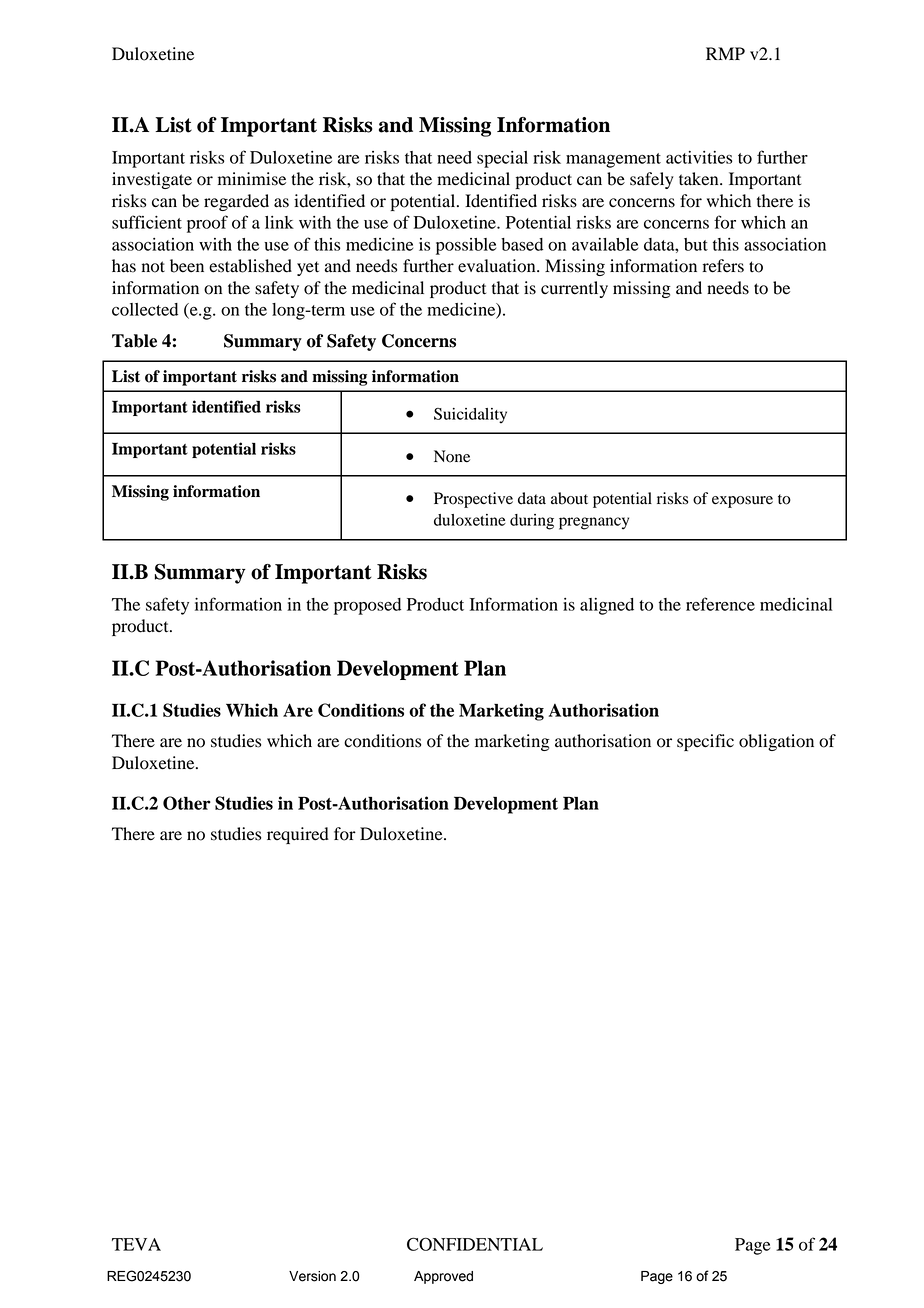 The image size is (924, 1308). I want to click on minimise, so click(252, 179).
